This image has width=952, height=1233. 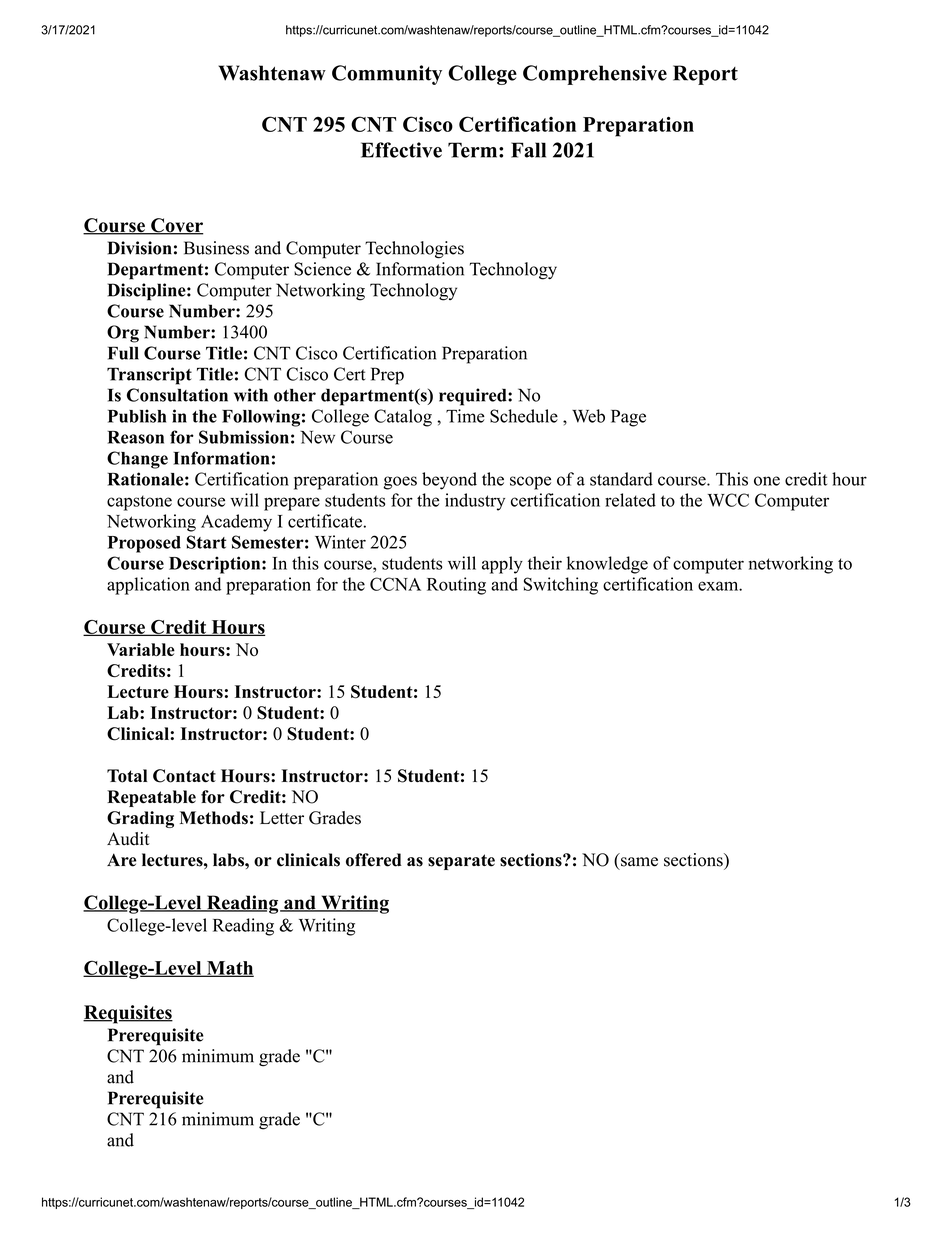 I want to click on Math, so click(x=229, y=969).
